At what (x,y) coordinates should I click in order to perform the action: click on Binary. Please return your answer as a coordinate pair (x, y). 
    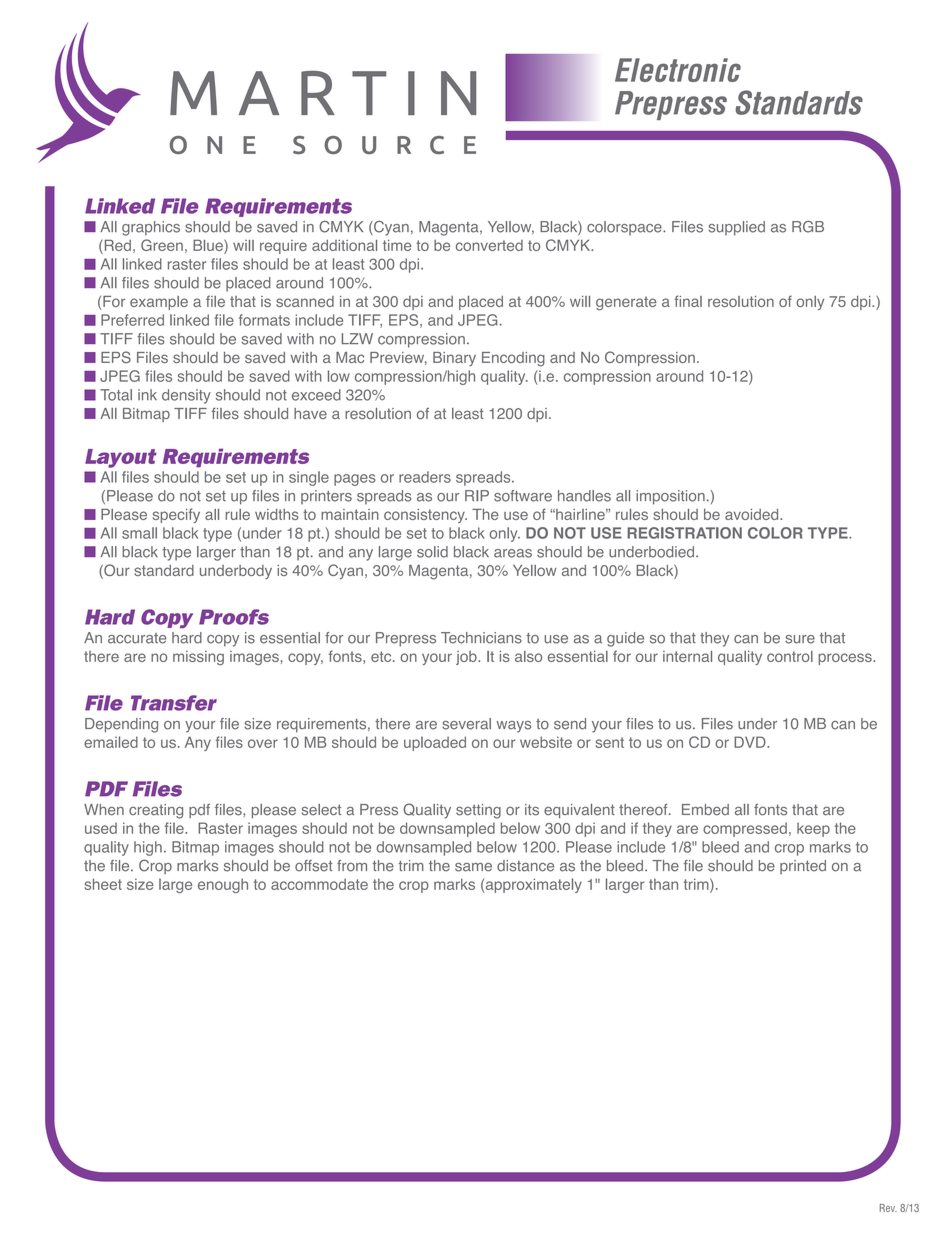
    Looking at the image, I should click on (454, 359).
